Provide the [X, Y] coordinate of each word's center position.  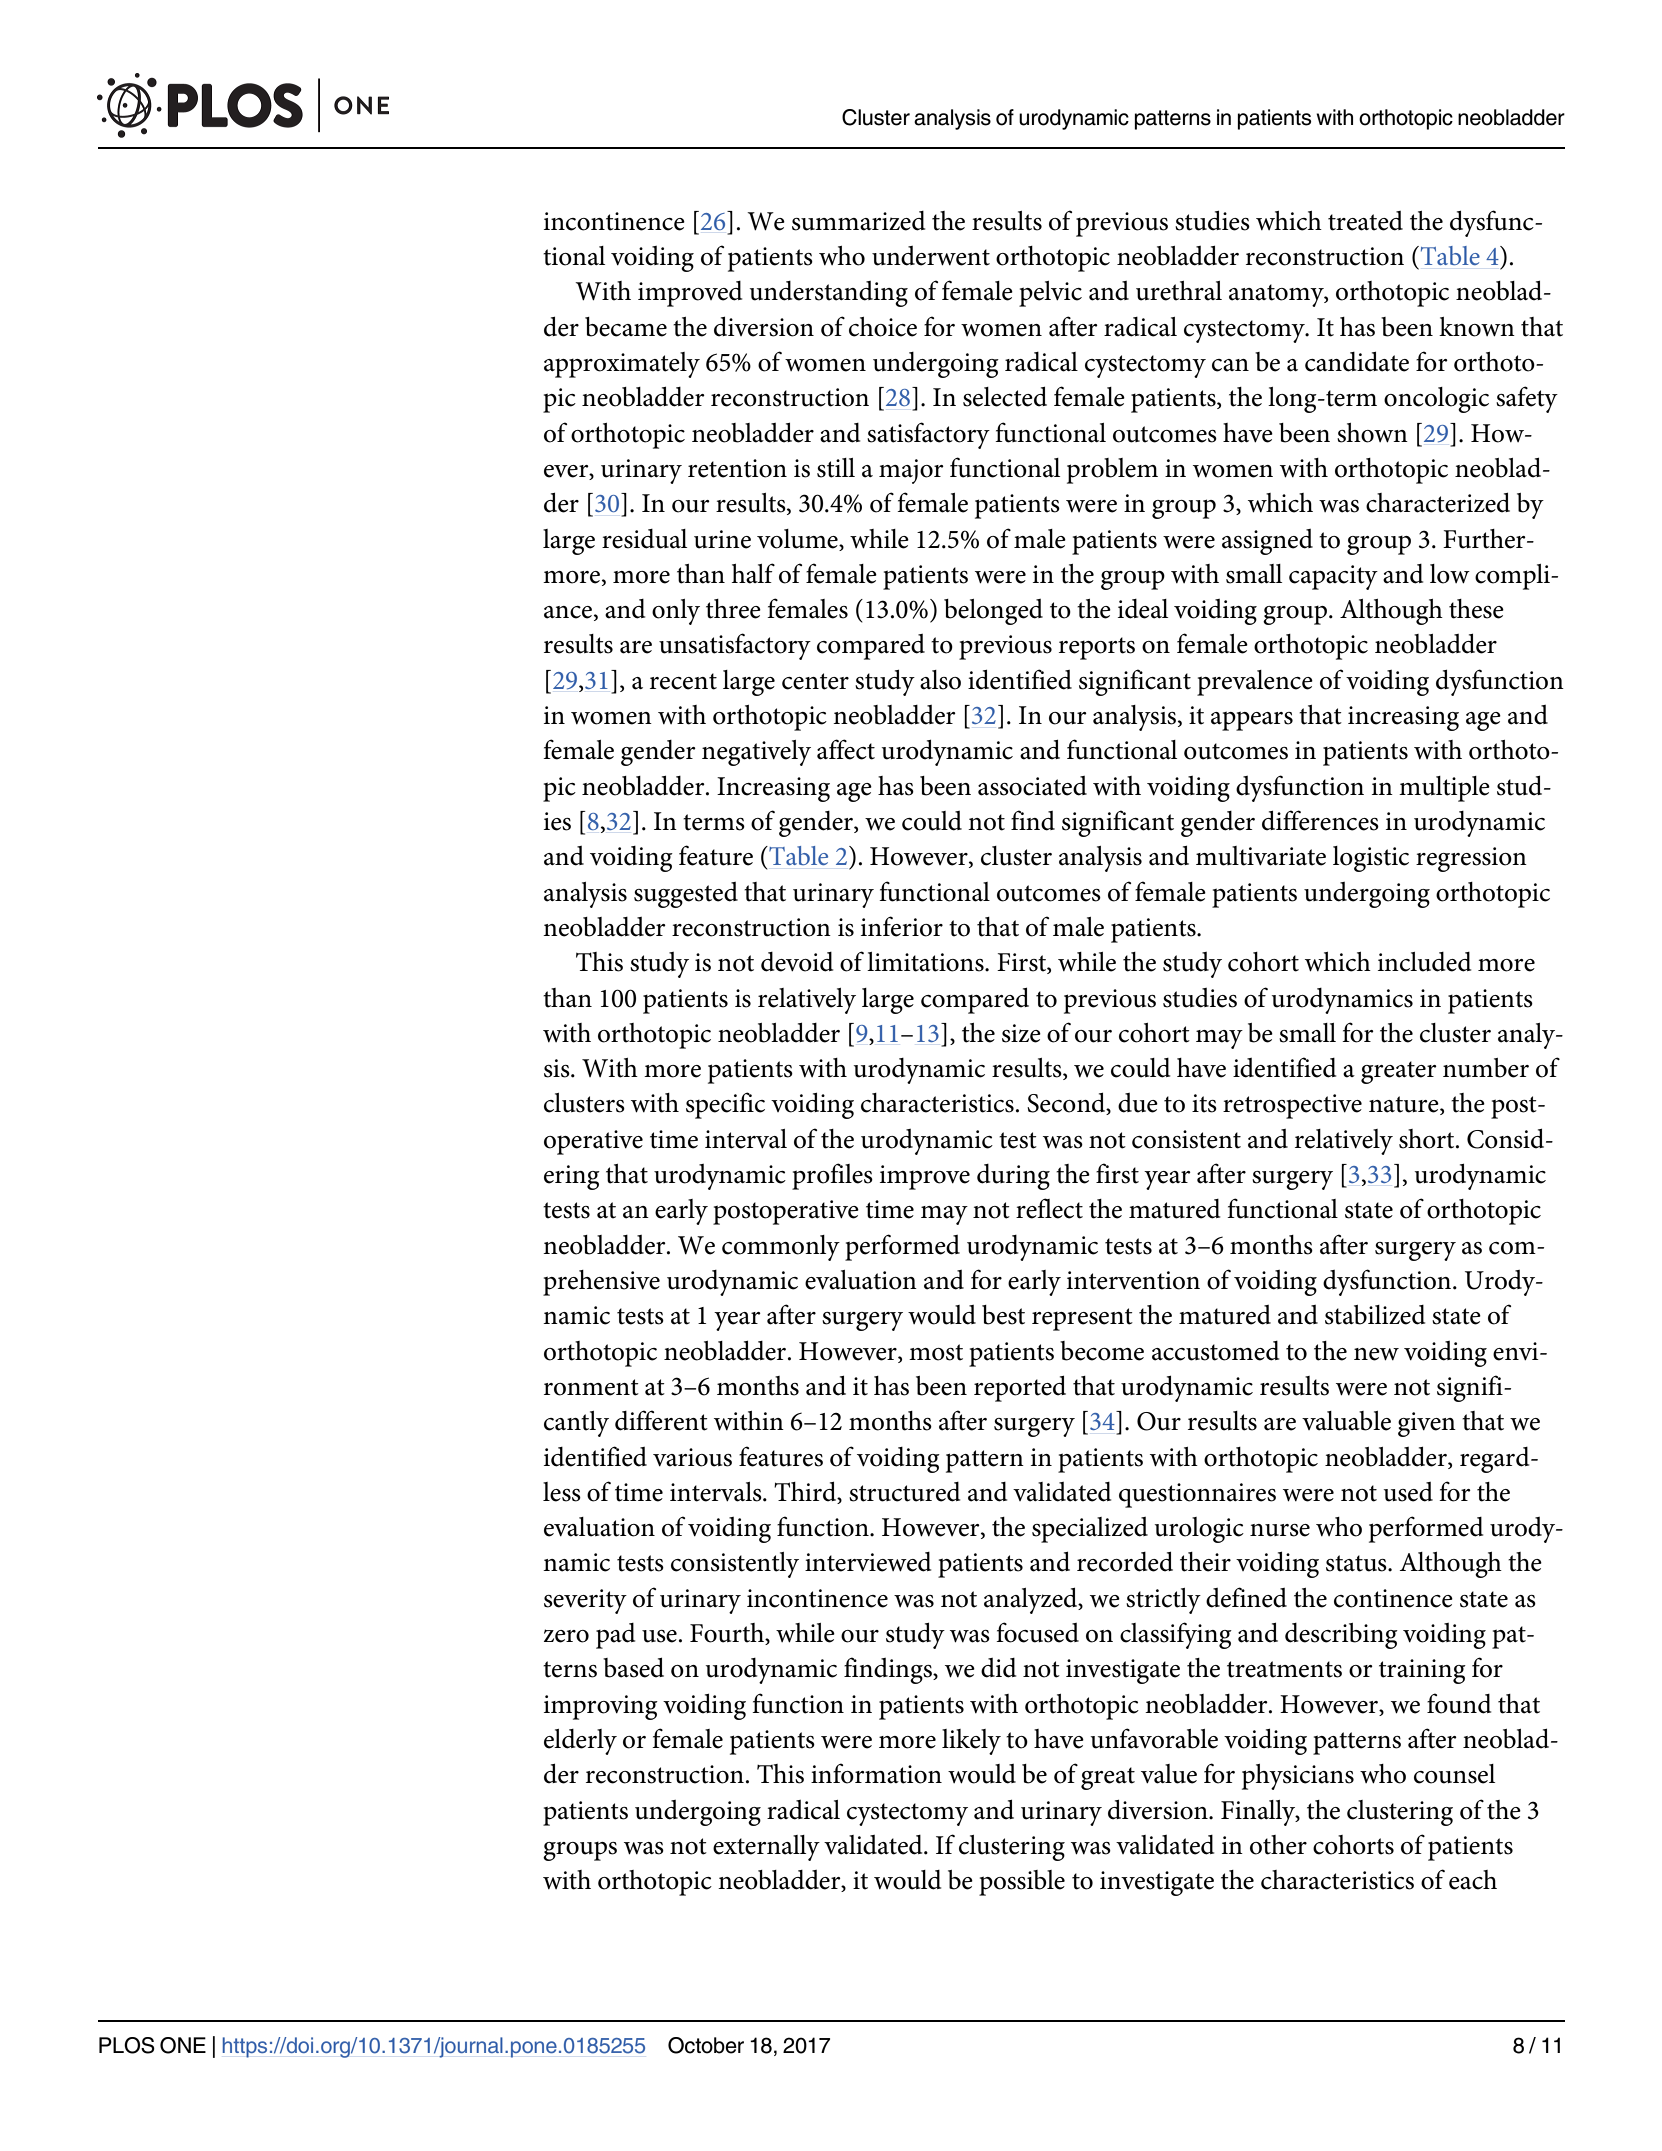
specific [725, 1105]
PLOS [127, 2045]
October [706, 2045]
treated [1365, 221]
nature [1405, 1105]
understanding [829, 294]
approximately [622, 365]
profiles [832, 1176]
